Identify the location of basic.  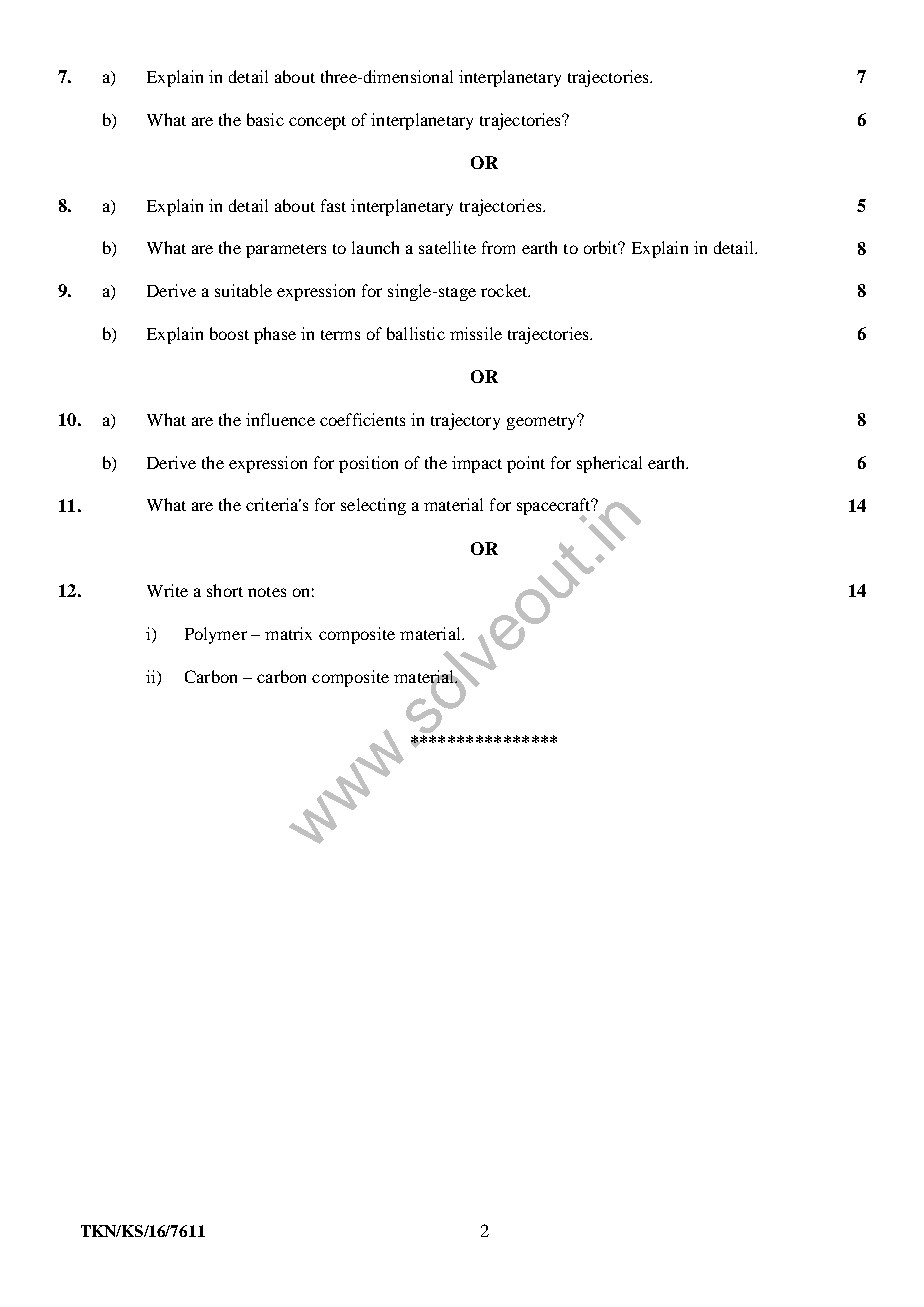
(265, 119).
